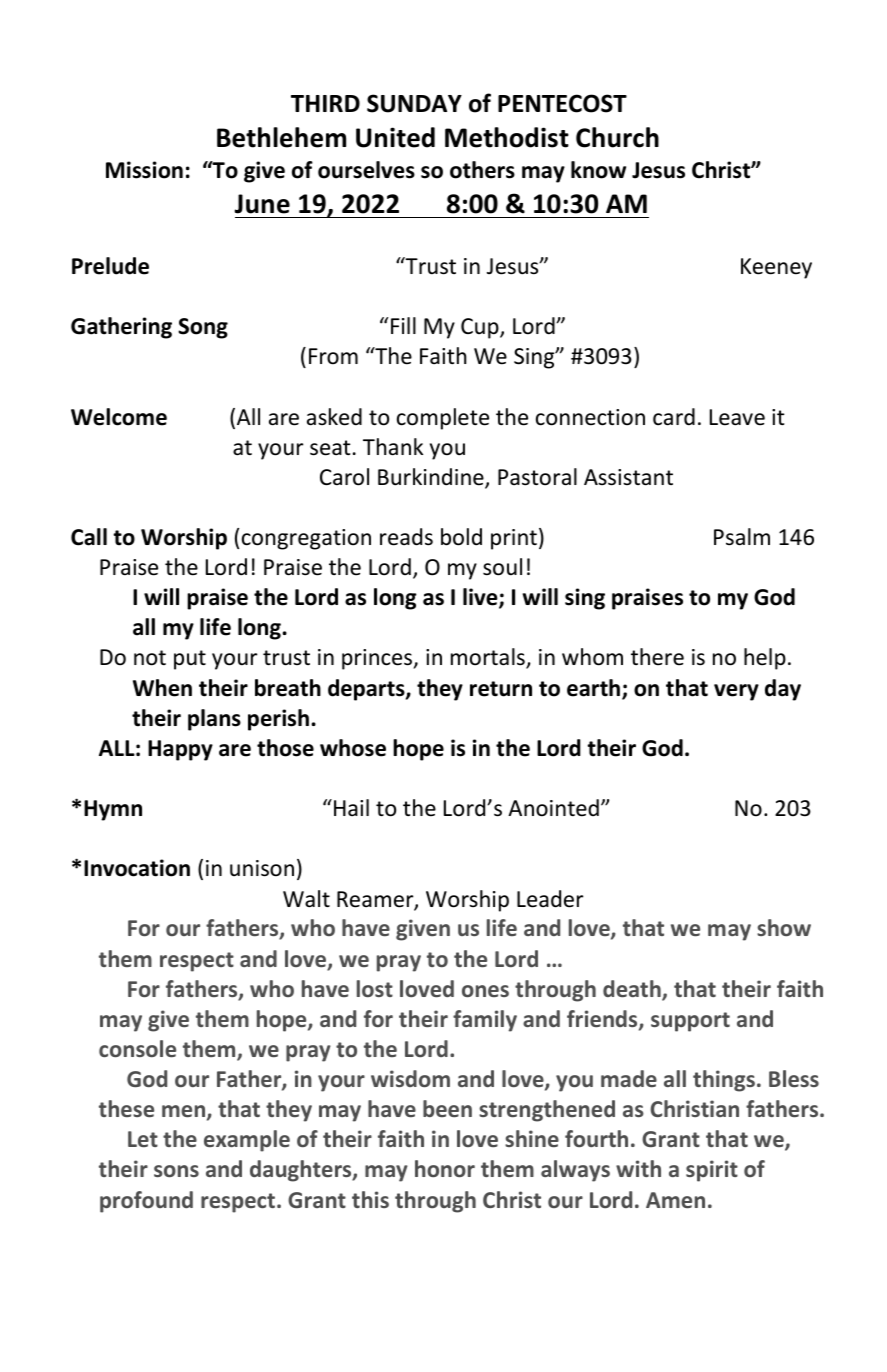 Image resolution: width=887 pixels, height=1372 pixels. What do you see at coordinates (461, 537) in the screenshot?
I see `bold` at bounding box center [461, 537].
